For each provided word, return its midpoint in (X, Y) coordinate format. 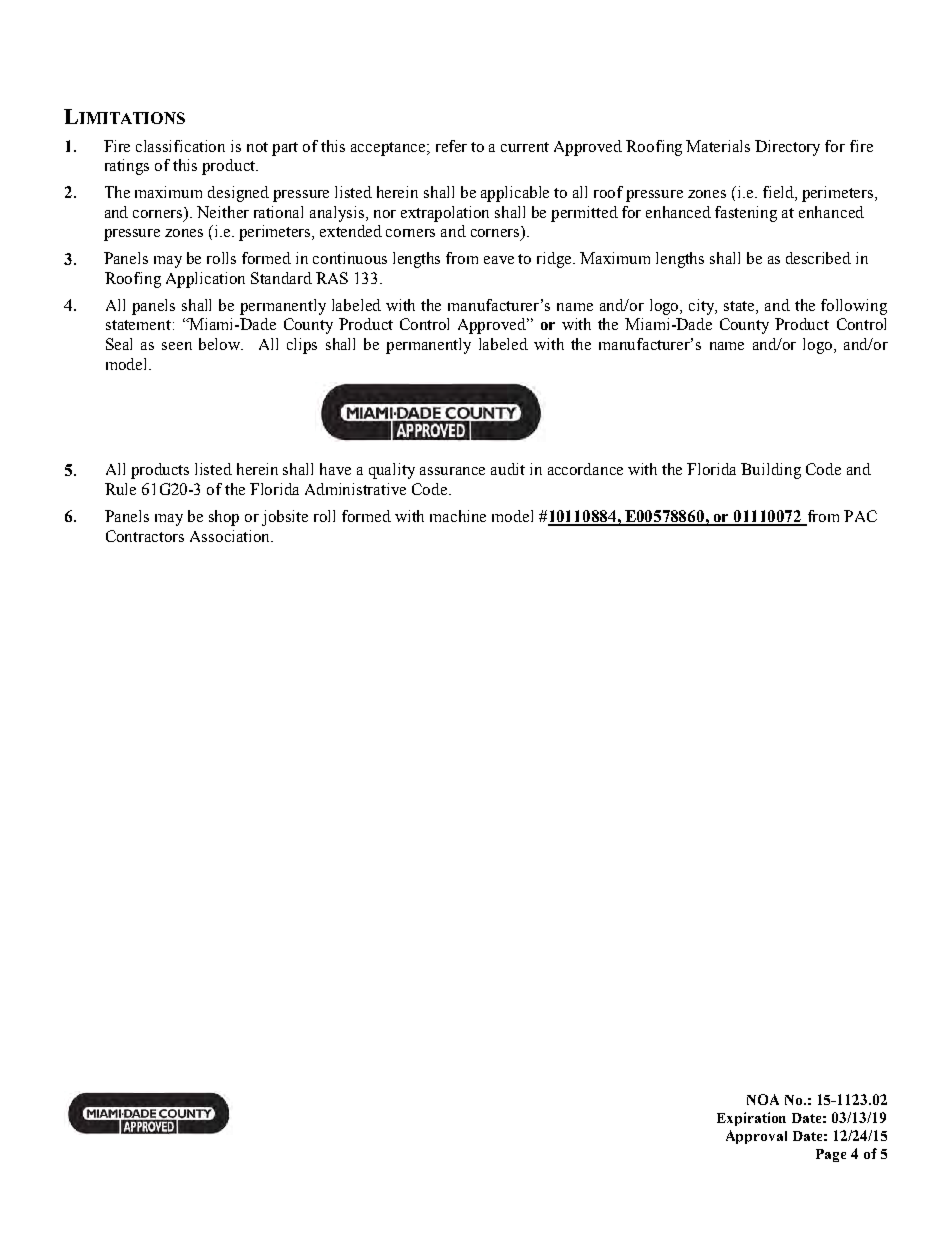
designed (238, 194)
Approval (756, 1137)
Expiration (751, 1119)
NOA (763, 1099)
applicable (515, 194)
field (779, 193)
